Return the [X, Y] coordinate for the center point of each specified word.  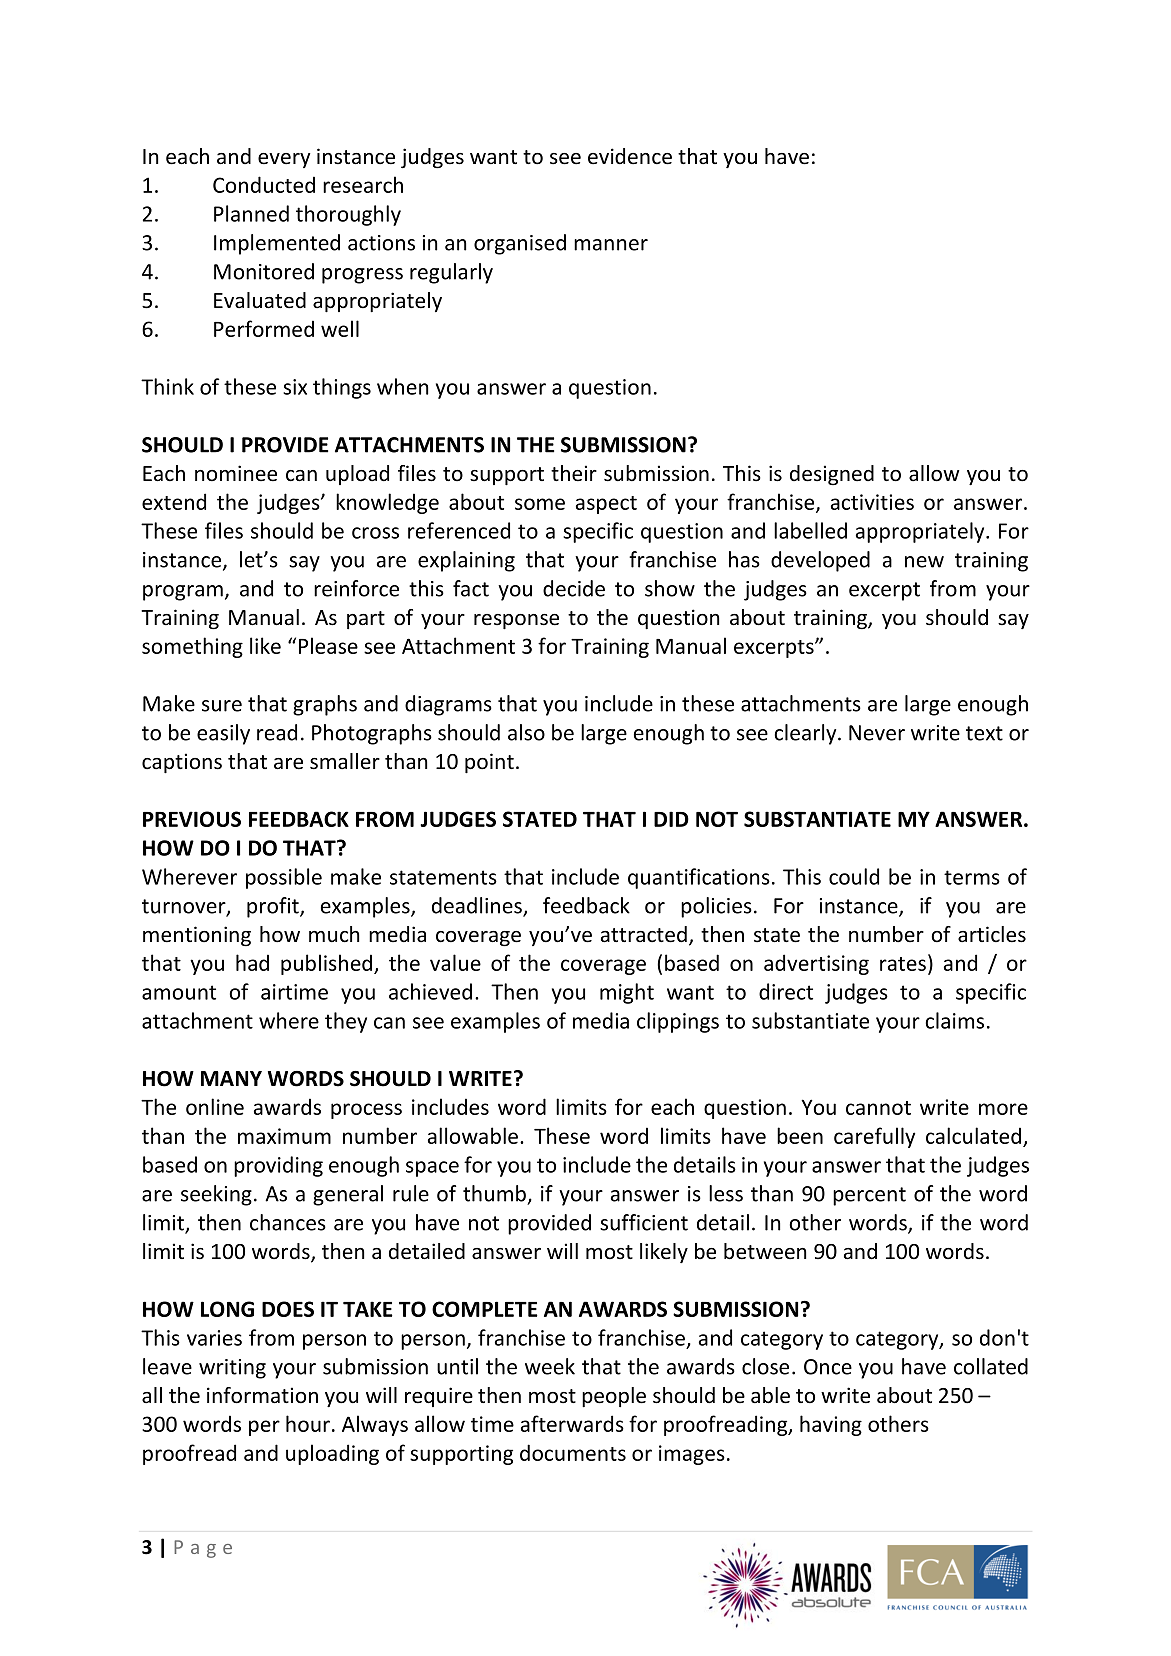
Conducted [264, 184]
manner [611, 245]
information [262, 1395]
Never [877, 733]
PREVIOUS [192, 819]
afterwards [572, 1423]
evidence [630, 156]
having [831, 1425]
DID [671, 819]
